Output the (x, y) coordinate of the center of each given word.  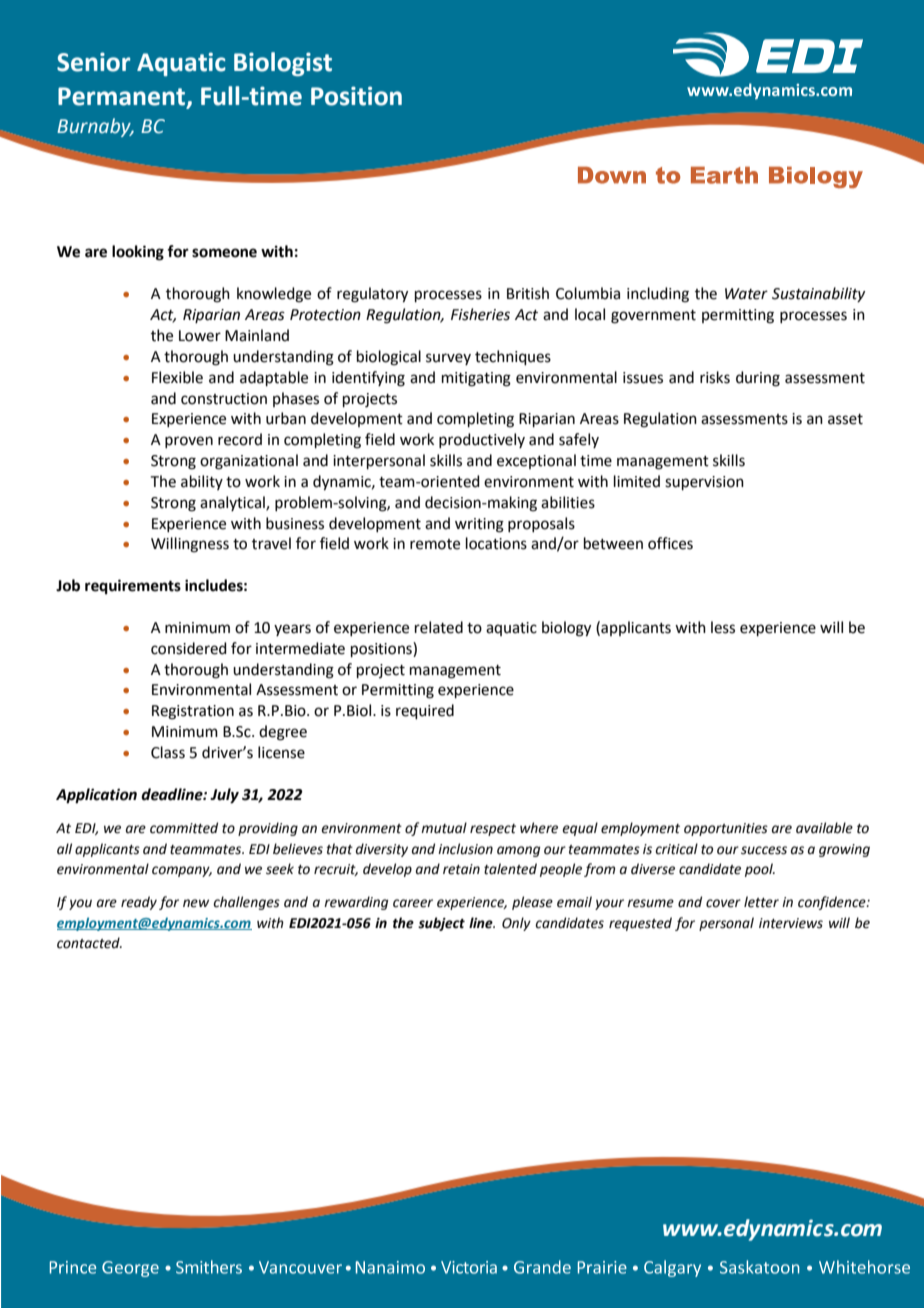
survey (448, 359)
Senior (93, 62)
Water (746, 294)
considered (189, 648)
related (439, 627)
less (723, 627)
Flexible (177, 377)
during (758, 379)
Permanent (123, 97)
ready (139, 903)
